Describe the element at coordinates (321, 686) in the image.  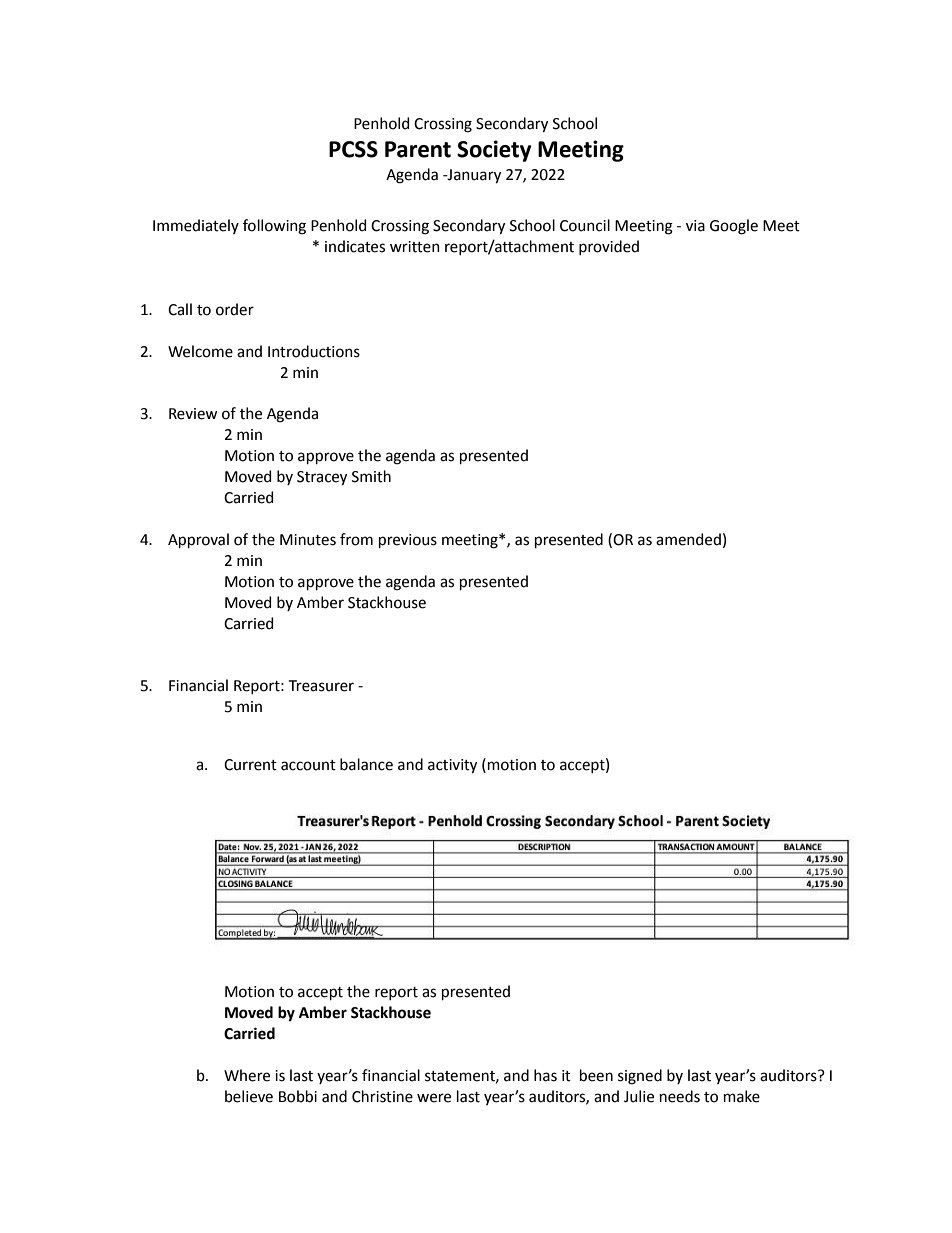
I see `Treasurer` at that location.
